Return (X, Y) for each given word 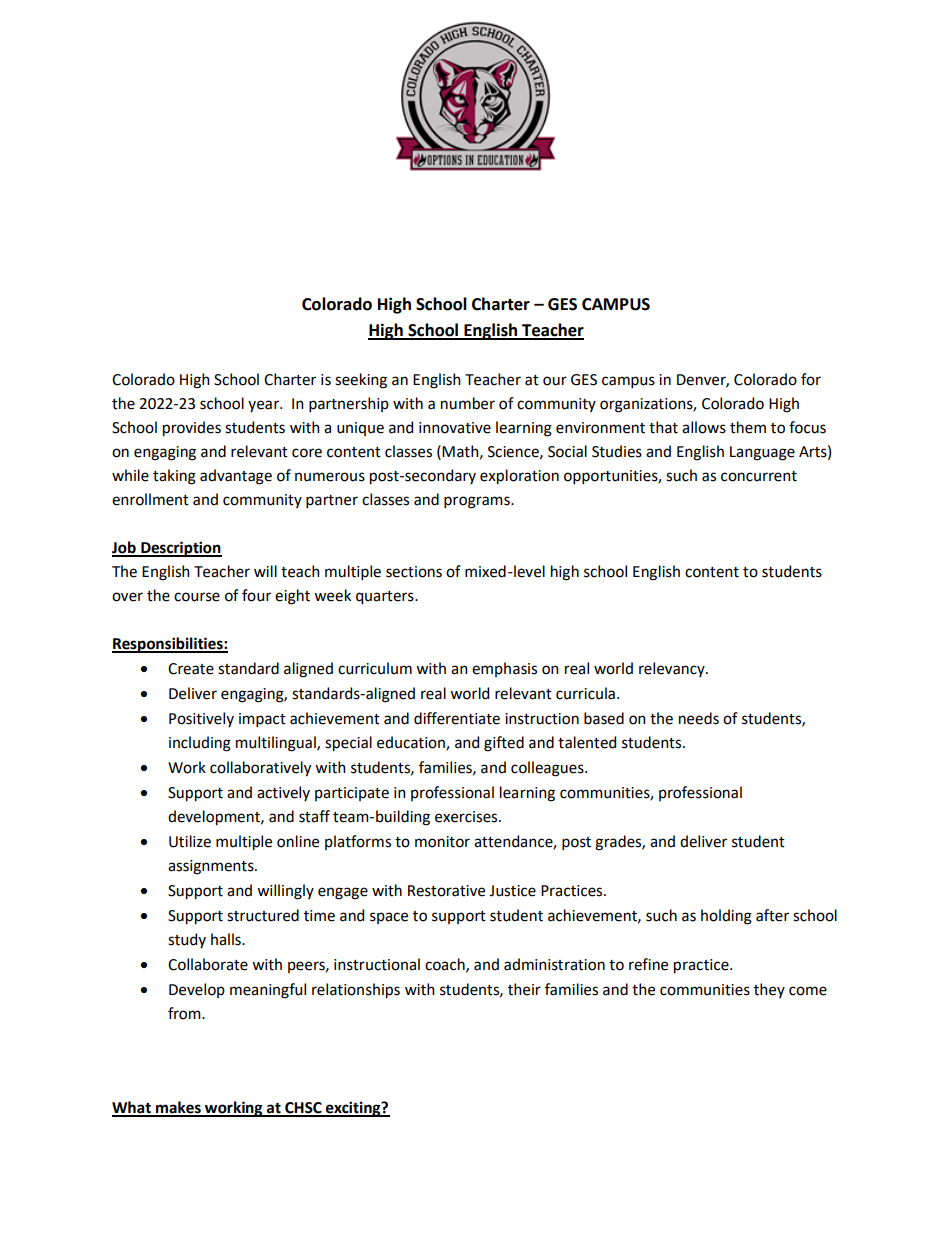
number (468, 403)
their (524, 989)
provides (192, 429)
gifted (504, 744)
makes (178, 1108)
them (748, 427)
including (200, 744)
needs (699, 718)
